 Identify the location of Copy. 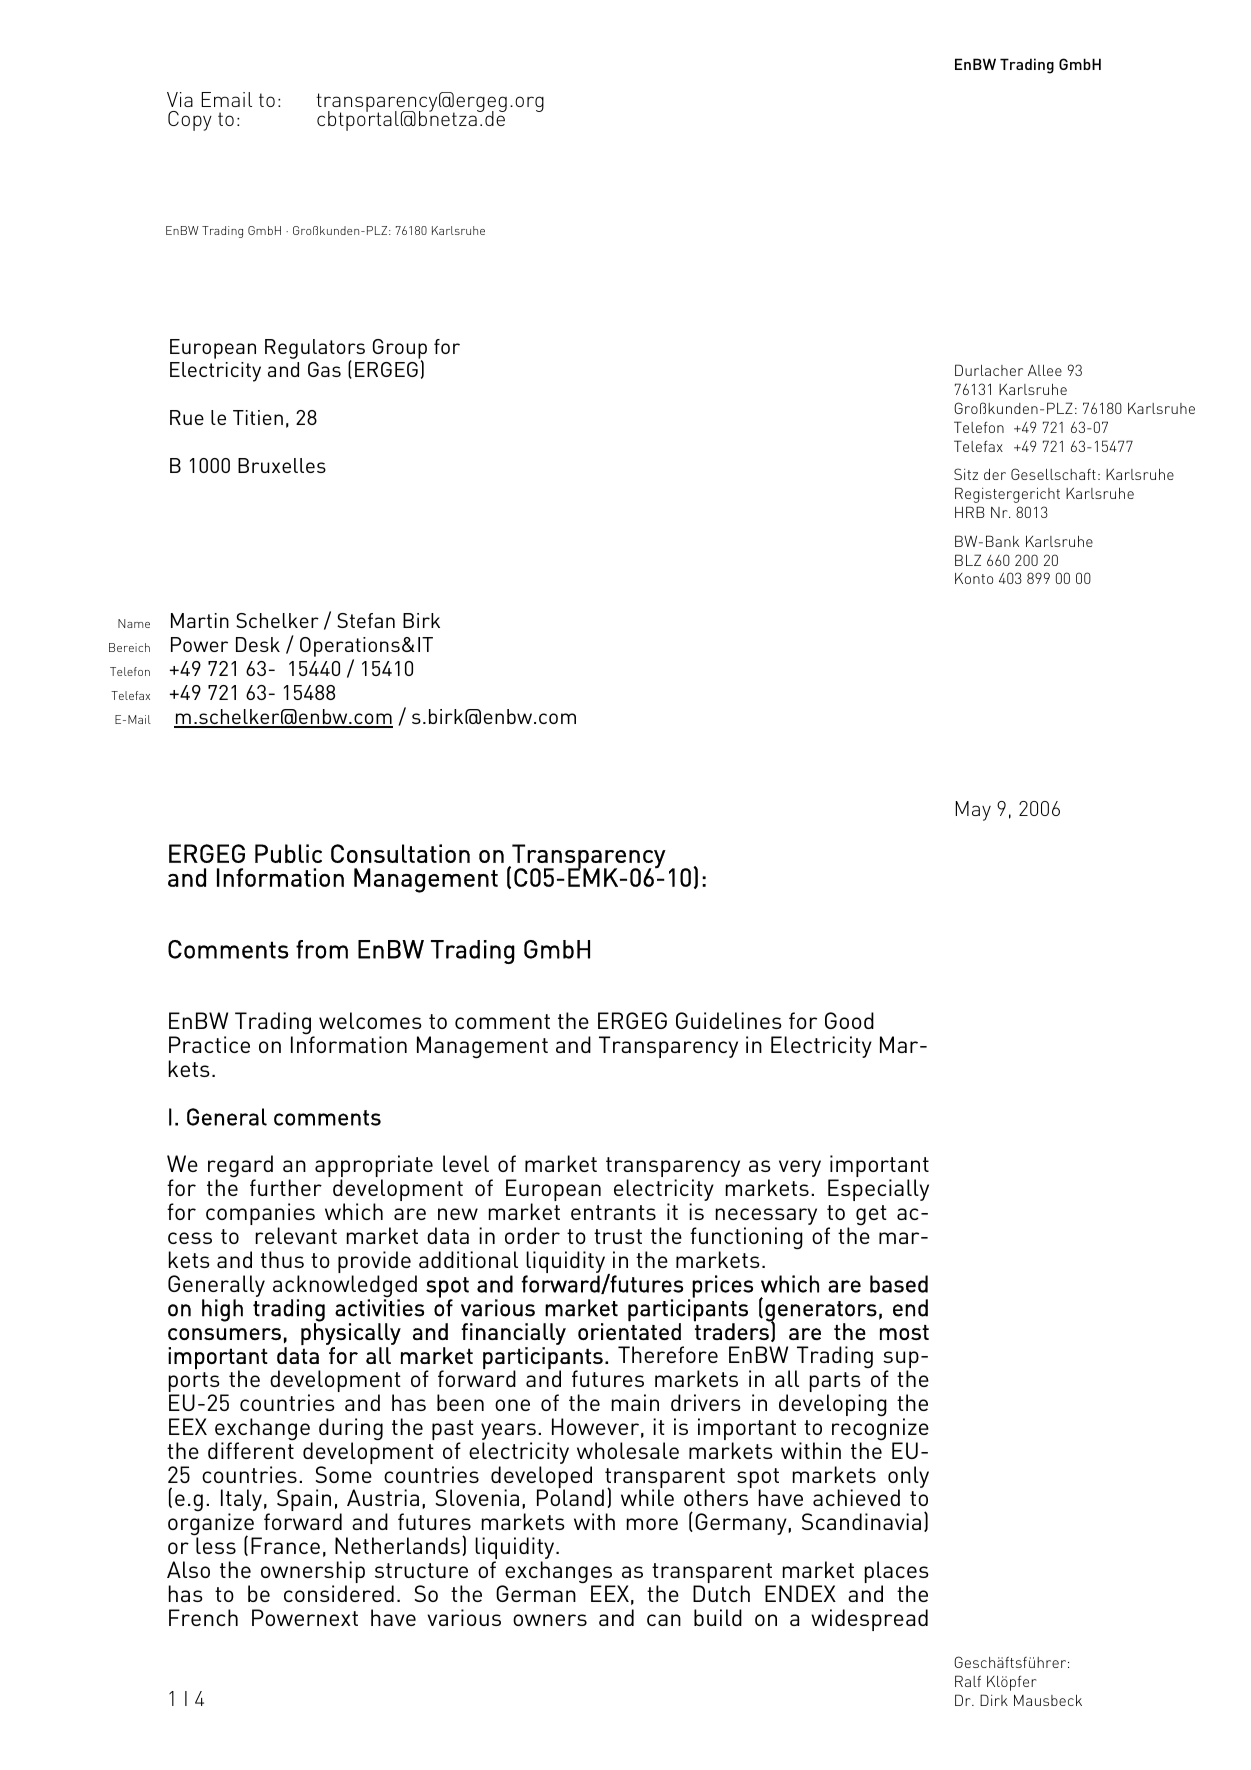
(190, 121).
